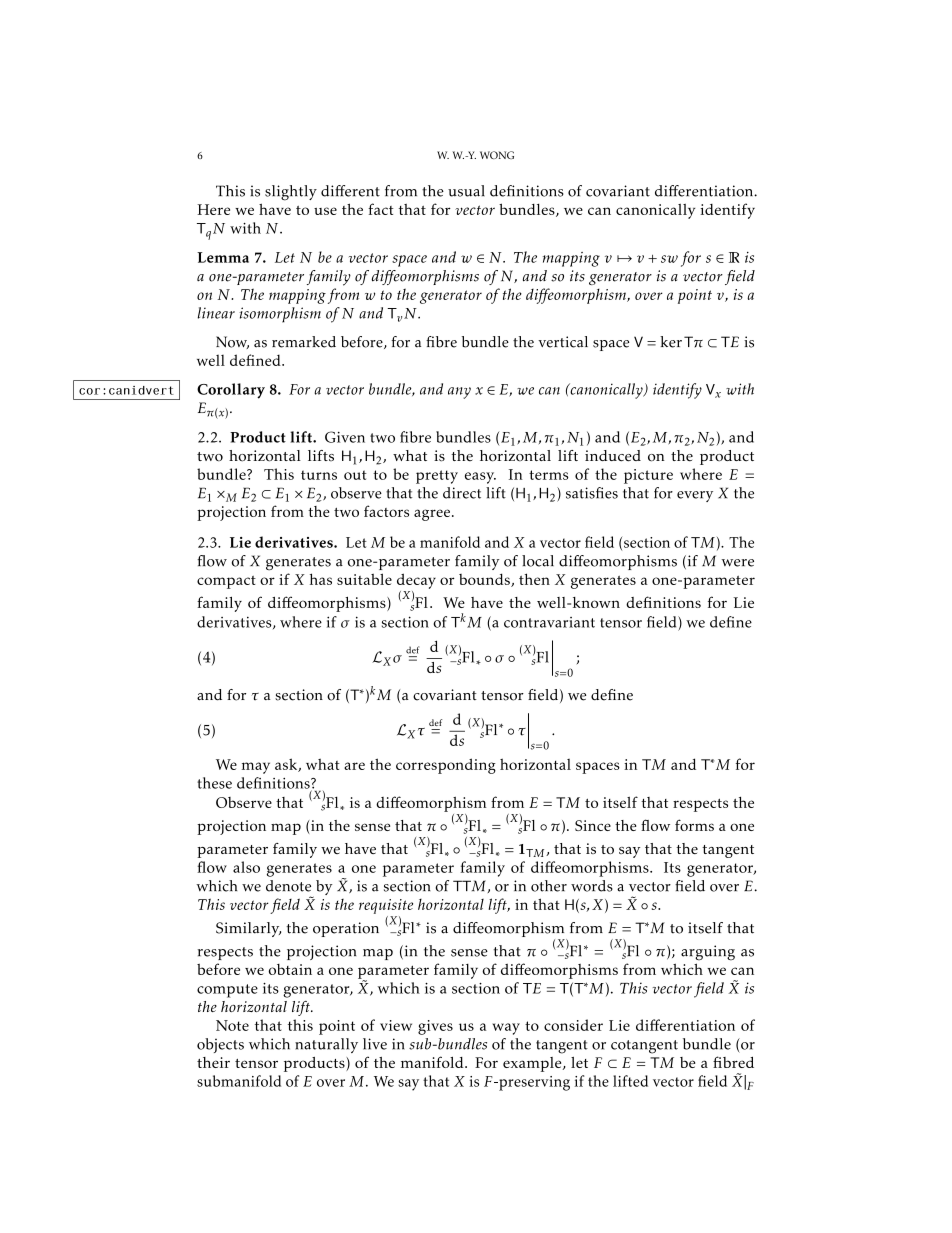 This screenshot has height=1233, width=952. What do you see at coordinates (694, 825) in the screenshot?
I see `forms` at bounding box center [694, 825].
